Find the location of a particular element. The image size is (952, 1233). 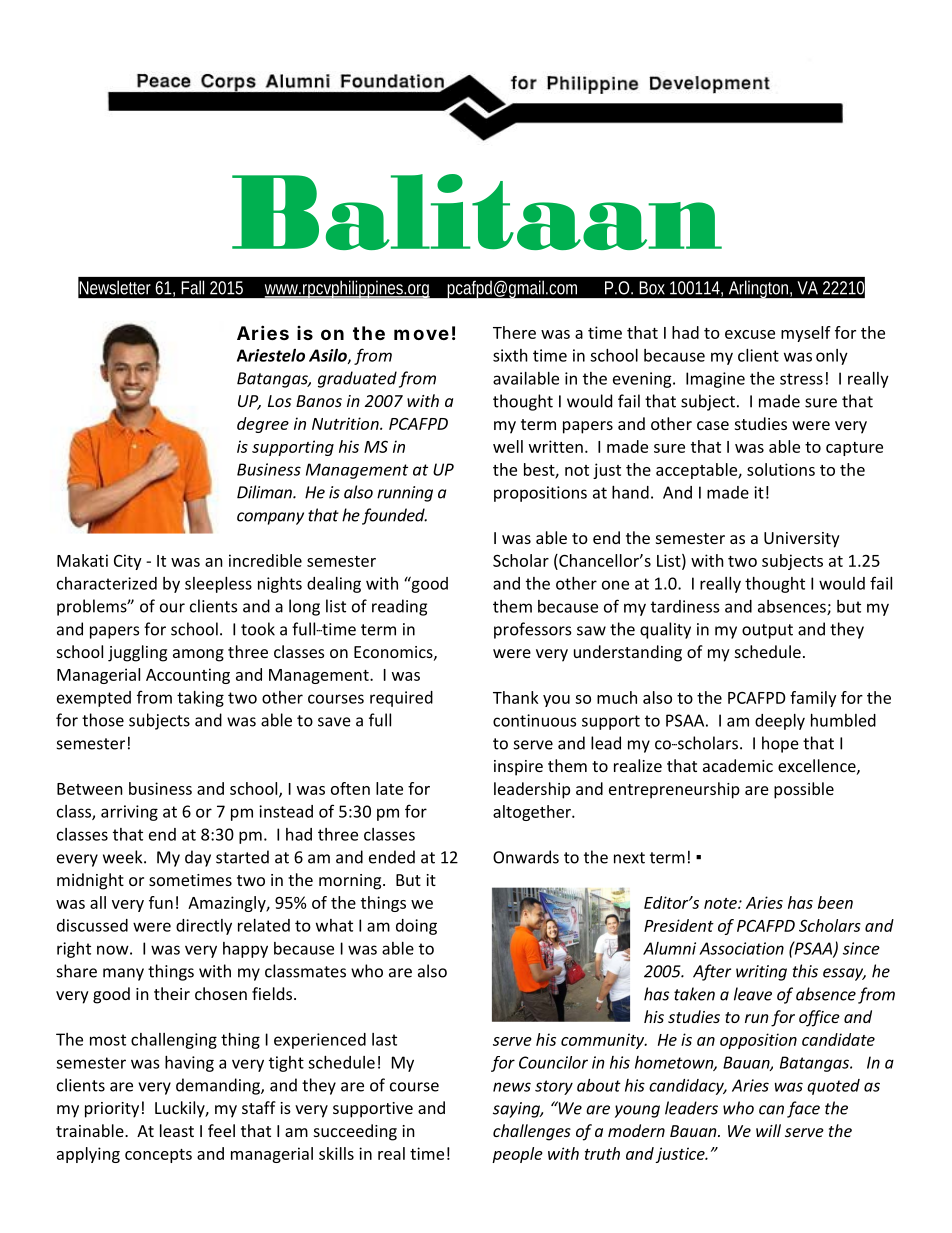

Thank is located at coordinates (516, 697).
